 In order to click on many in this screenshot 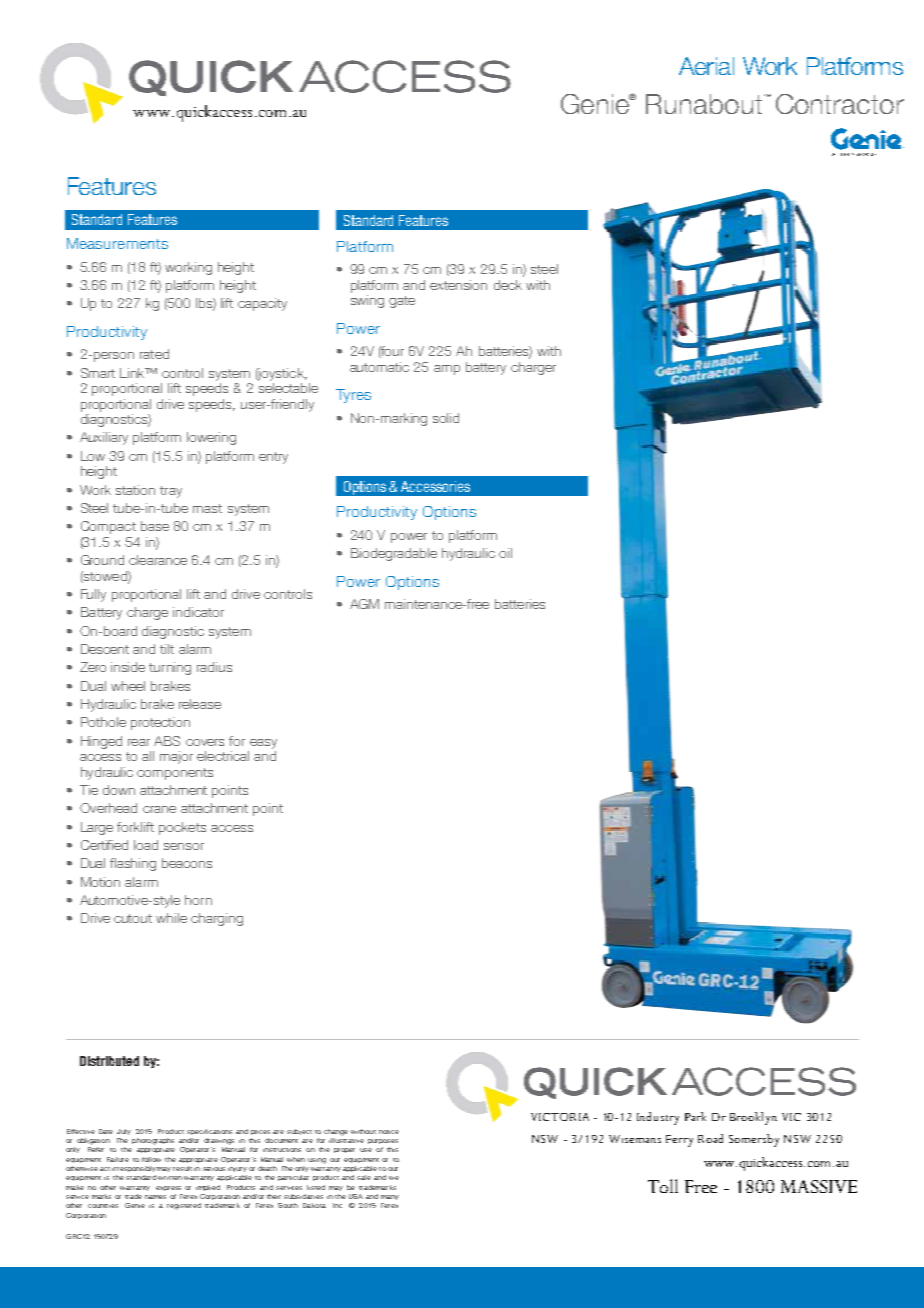, I will do `click(390, 1197)`.
